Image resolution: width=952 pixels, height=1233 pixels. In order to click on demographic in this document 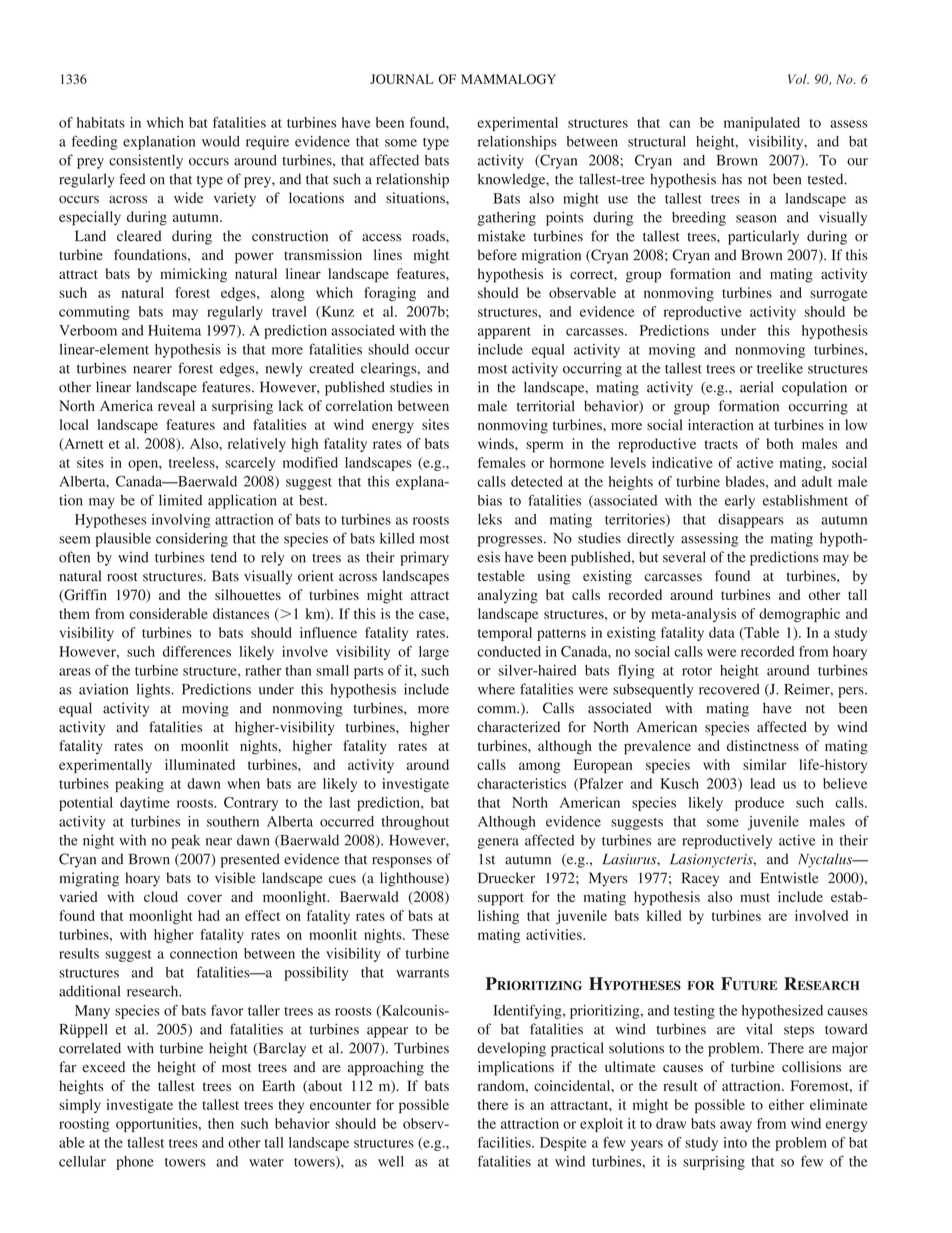, I will do `click(799, 615)`.
